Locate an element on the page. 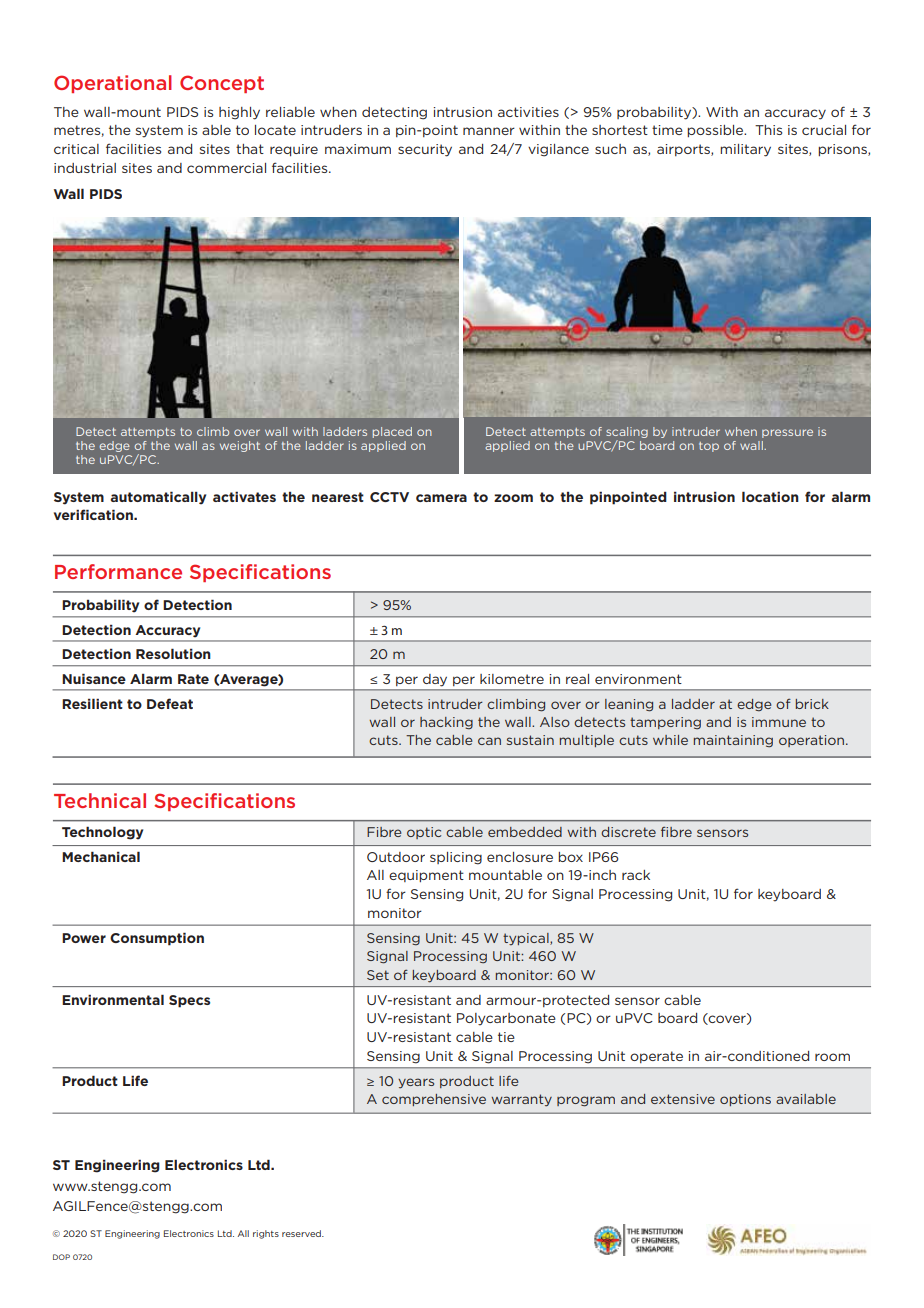  Concept is located at coordinates (222, 84).
